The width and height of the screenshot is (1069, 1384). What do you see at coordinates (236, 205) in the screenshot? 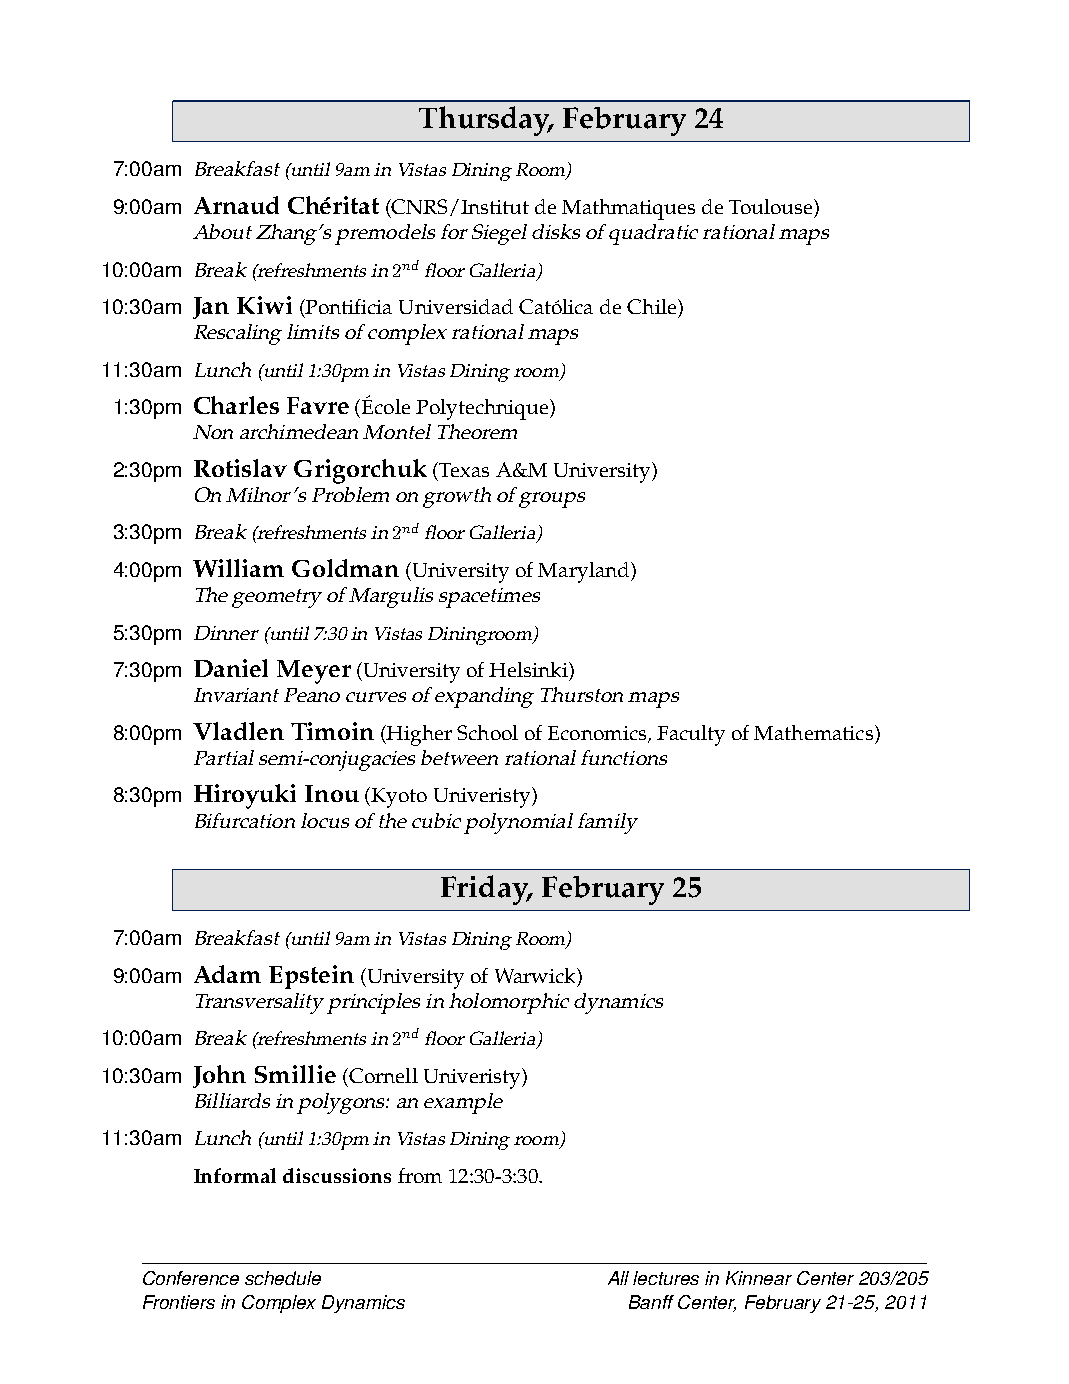
I see `Arnaud` at bounding box center [236, 205].
